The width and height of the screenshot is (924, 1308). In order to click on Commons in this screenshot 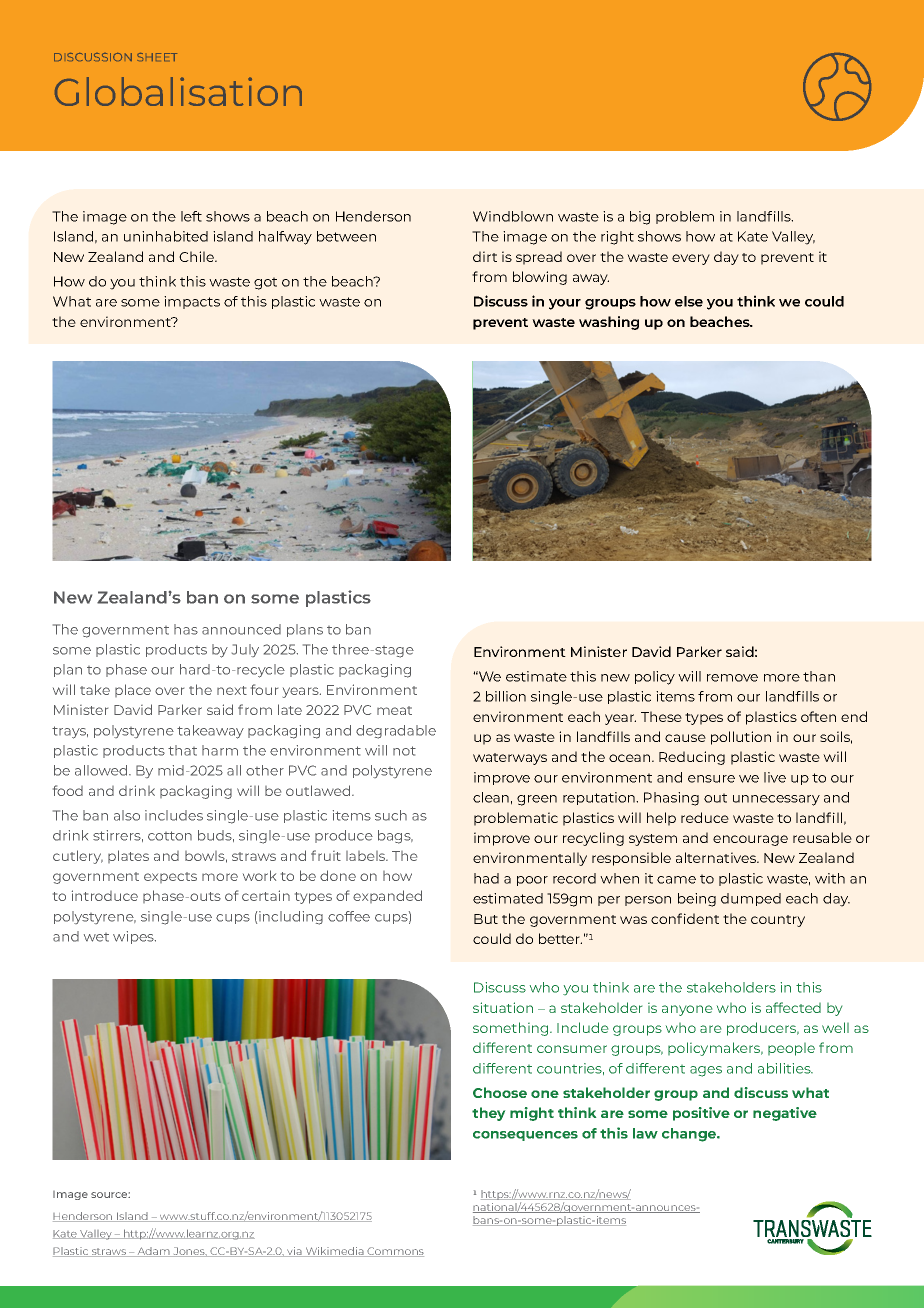, I will do `click(394, 1252)`.
